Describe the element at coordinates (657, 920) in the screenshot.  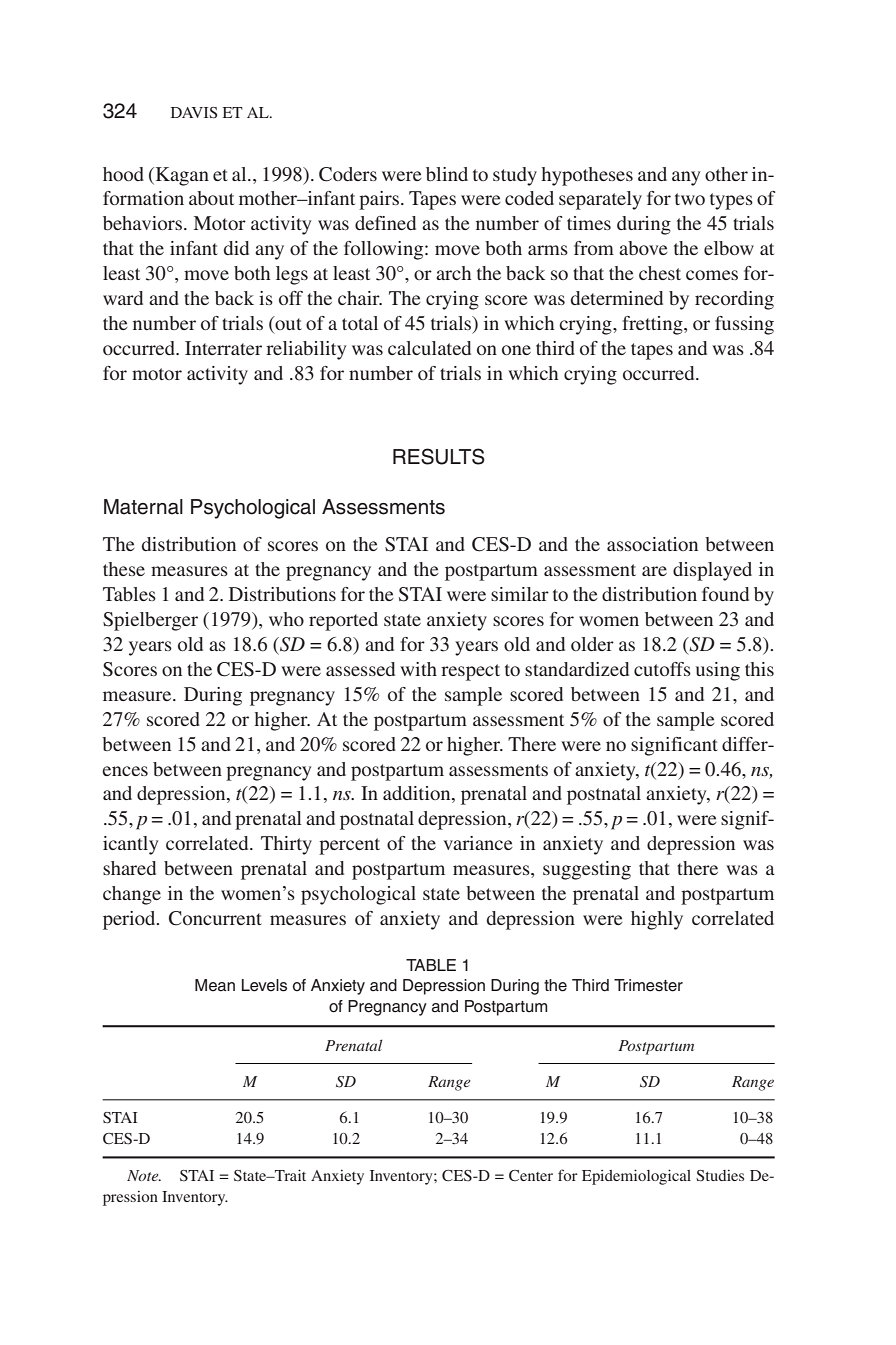
I see `highly` at that location.
